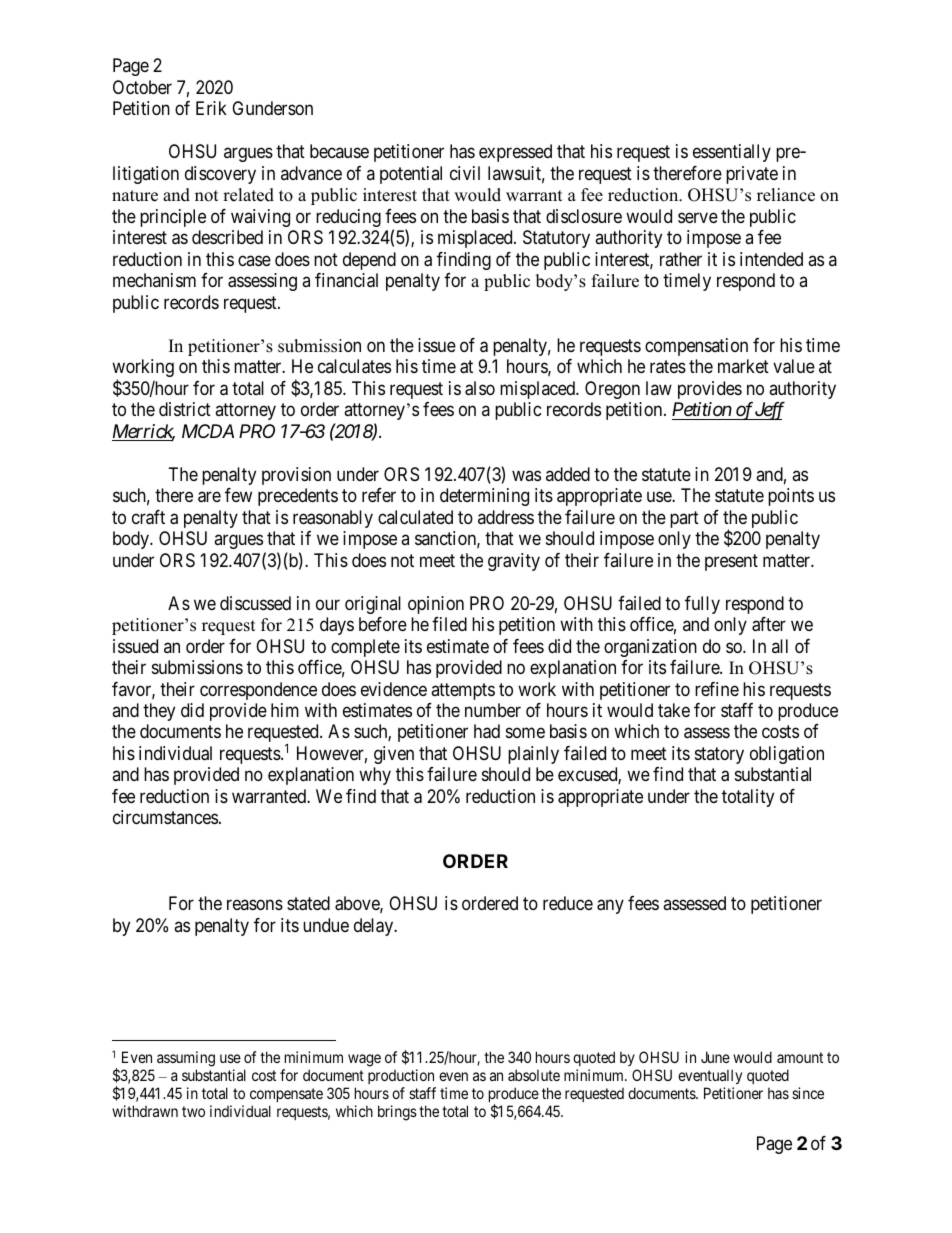 The height and width of the document is (1233, 952). Describe the element at coordinates (515, 153) in the document. I see `expressed` at that location.
